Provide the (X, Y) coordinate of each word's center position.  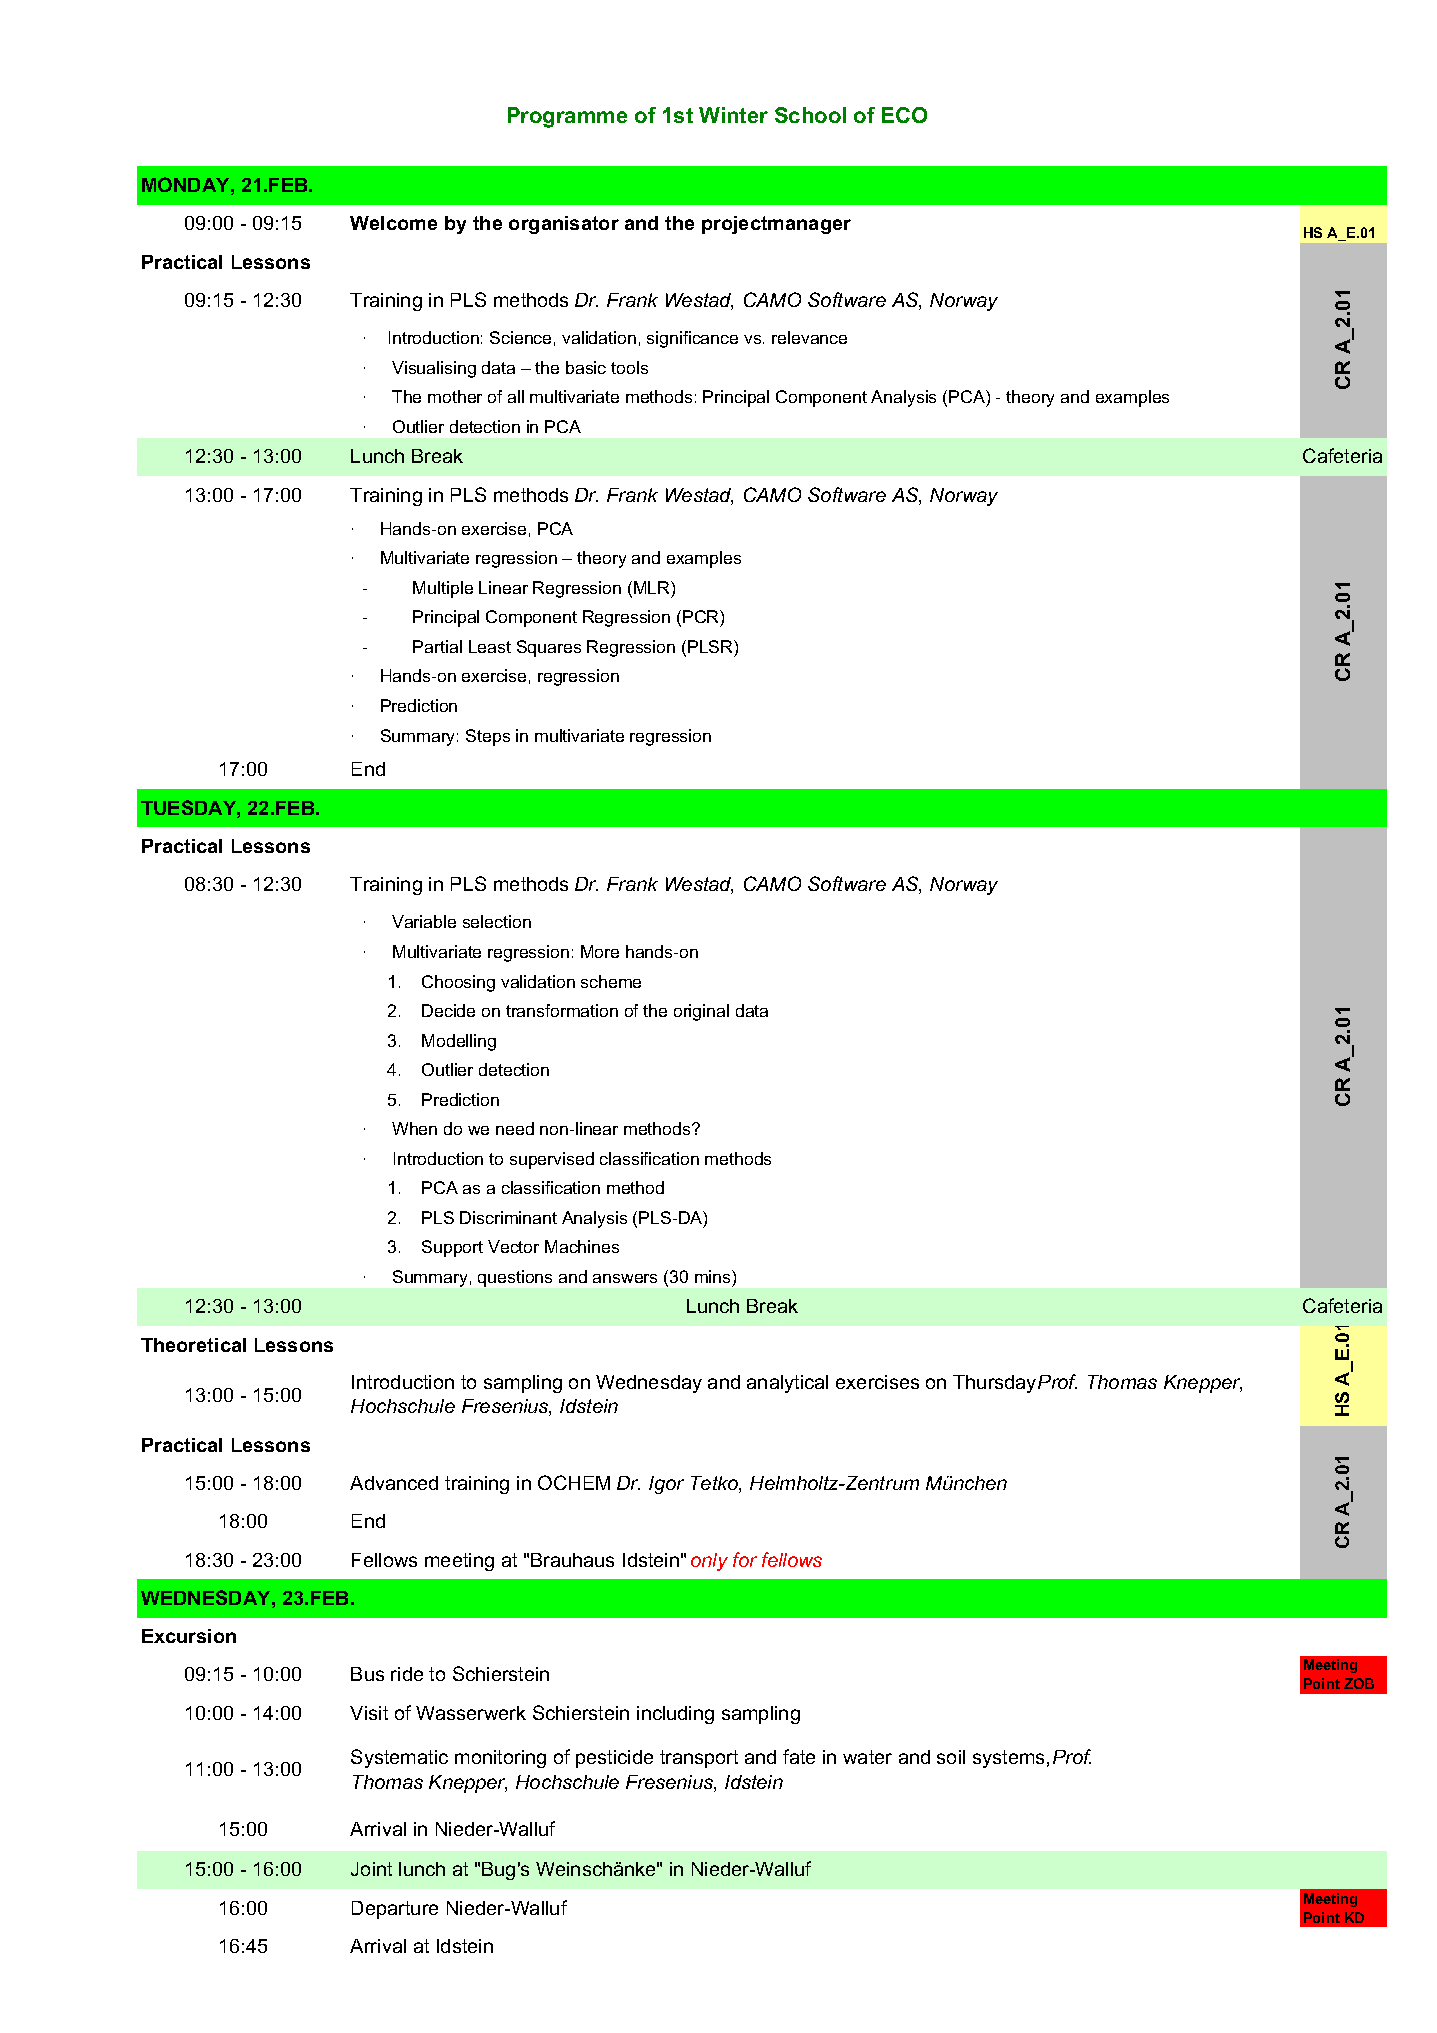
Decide (448, 1010)
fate (799, 1756)
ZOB (1359, 1683)
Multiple (443, 589)
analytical (787, 1384)
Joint (371, 1869)
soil (951, 1757)
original (701, 1012)
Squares (549, 648)
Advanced (394, 1483)
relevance (809, 337)
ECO (904, 115)
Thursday (994, 1384)
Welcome (393, 223)
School (810, 115)
